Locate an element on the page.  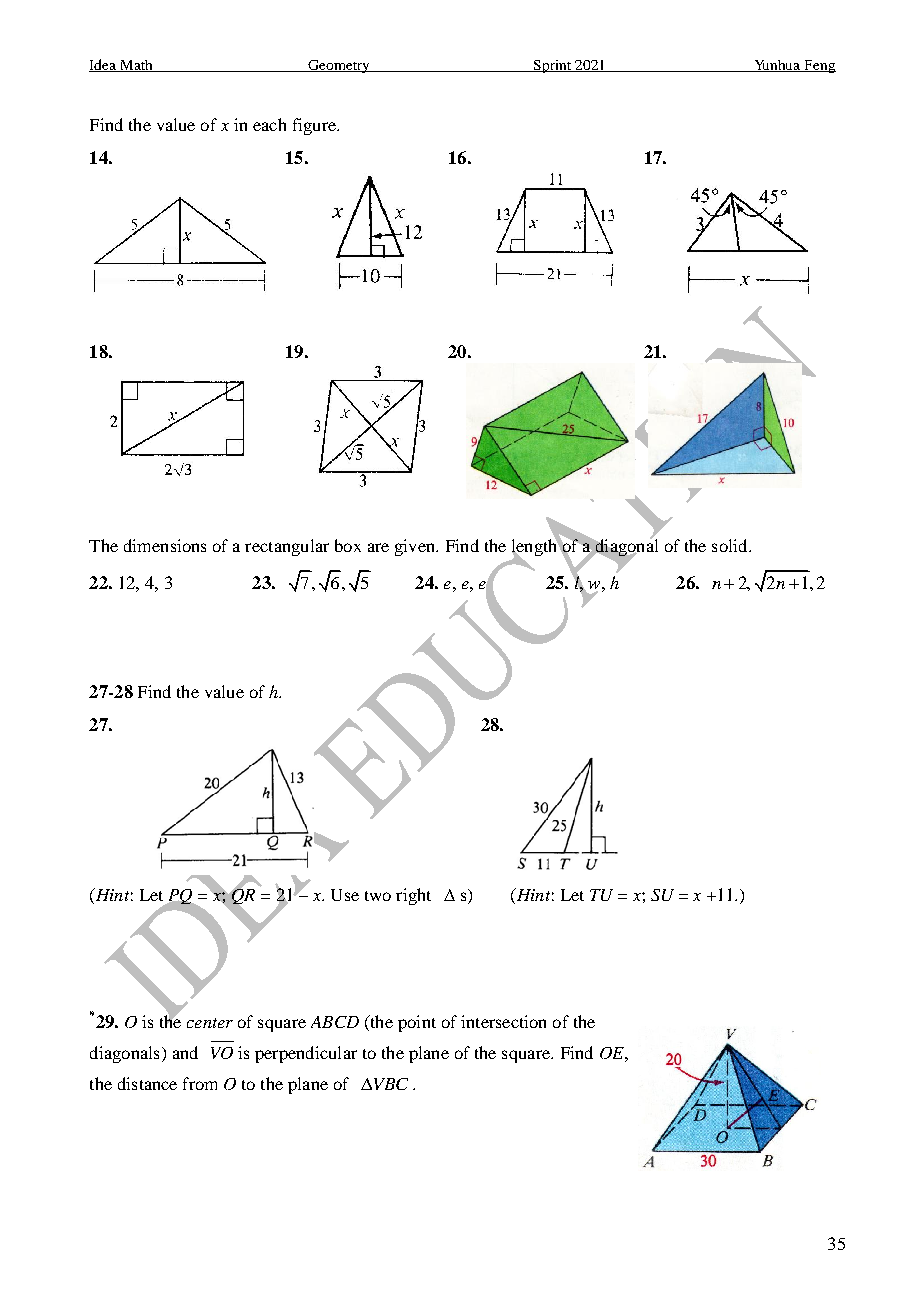
Math is located at coordinates (136, 66).
